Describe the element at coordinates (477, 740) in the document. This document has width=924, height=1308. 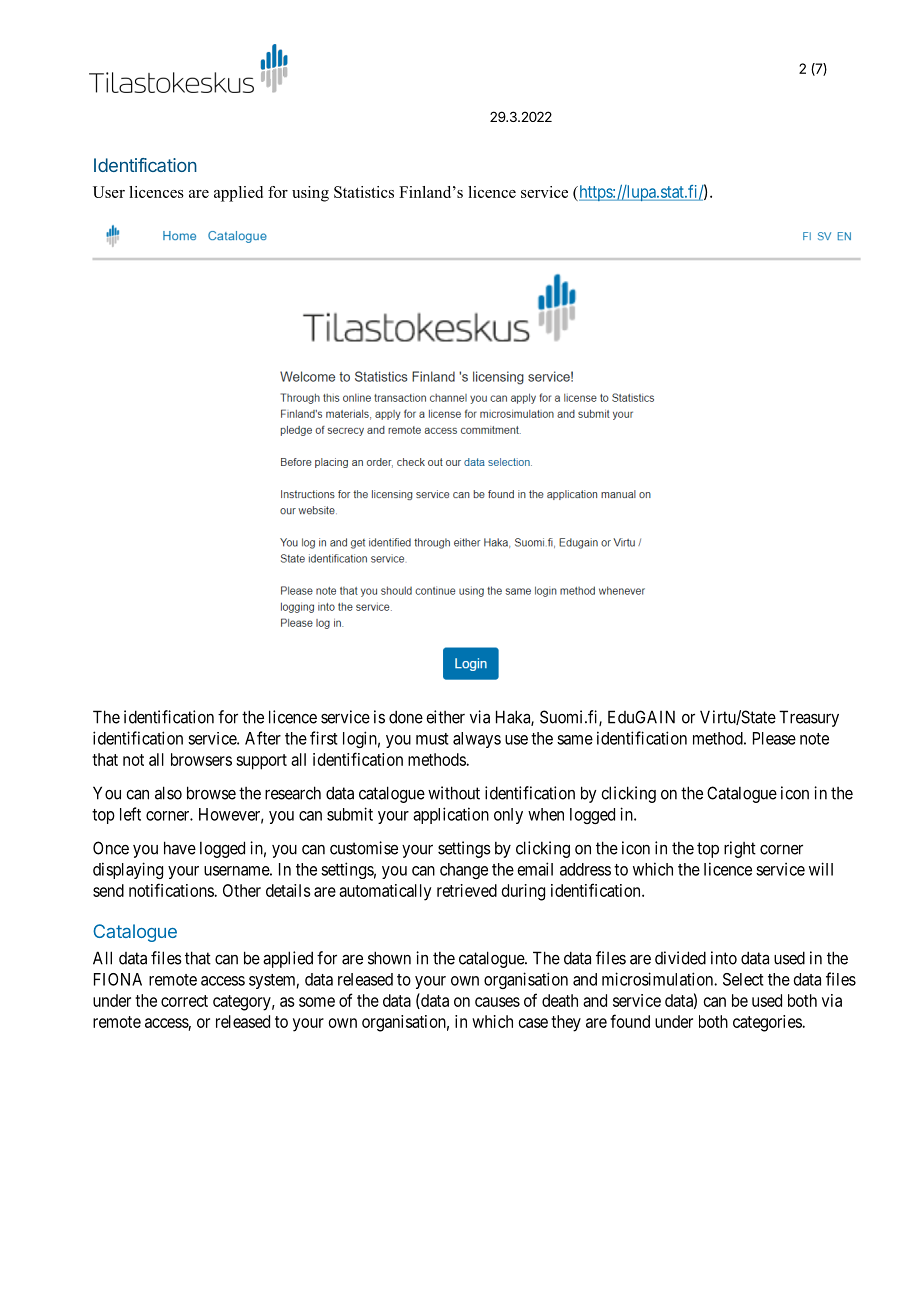
I see `always` at that location.
